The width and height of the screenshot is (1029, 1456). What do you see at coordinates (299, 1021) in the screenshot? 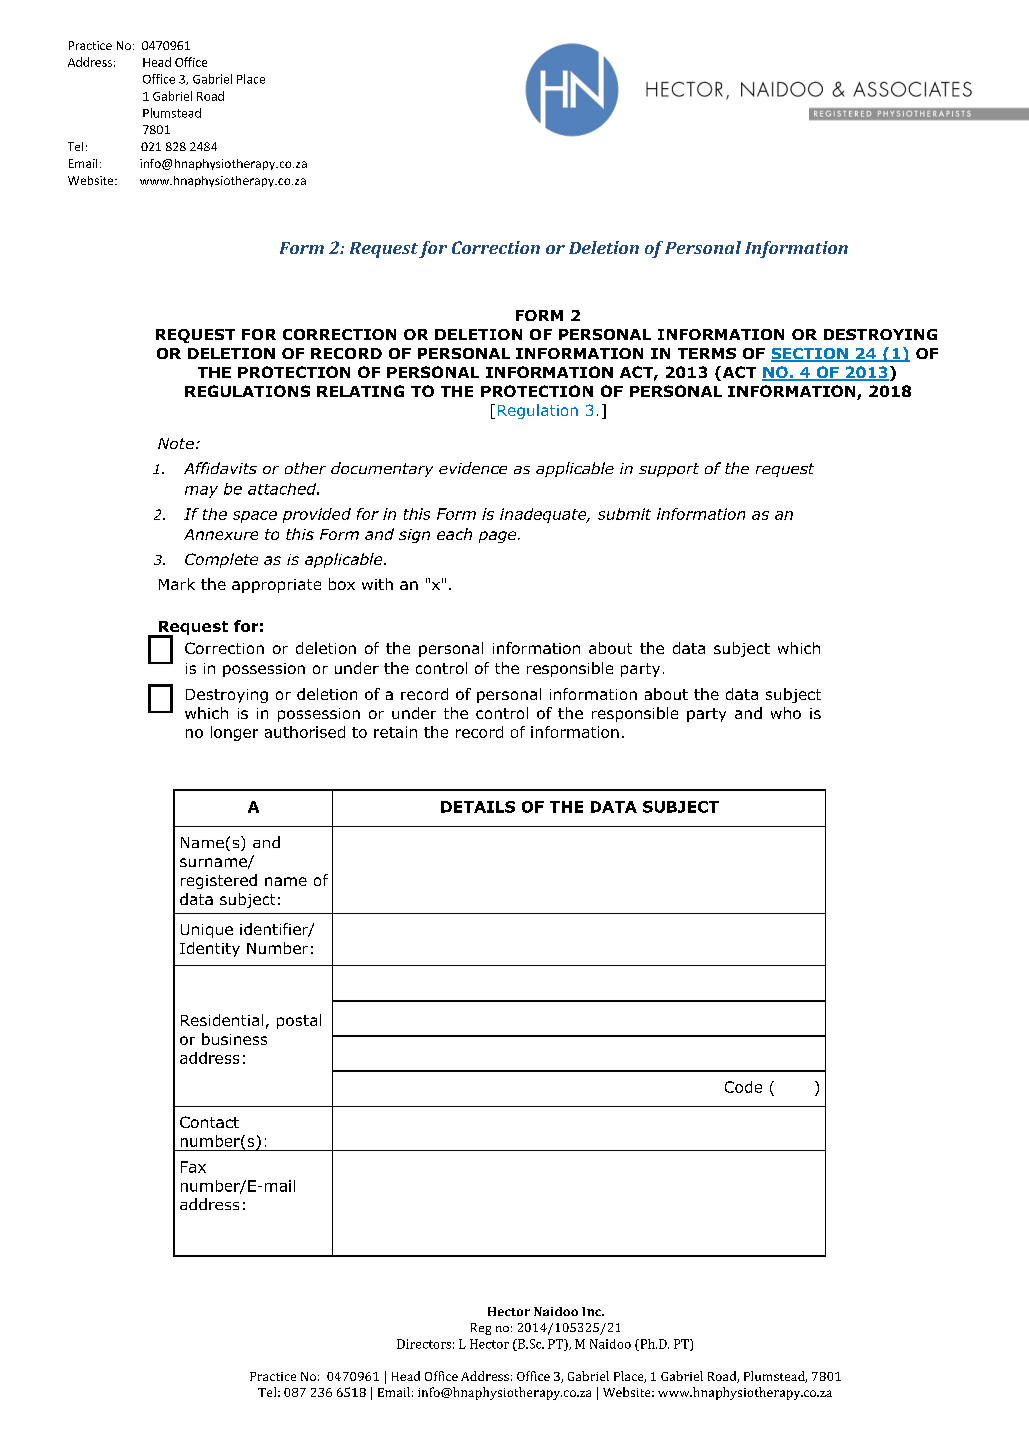
I see `postal` at bounding box center [299, 1021].
